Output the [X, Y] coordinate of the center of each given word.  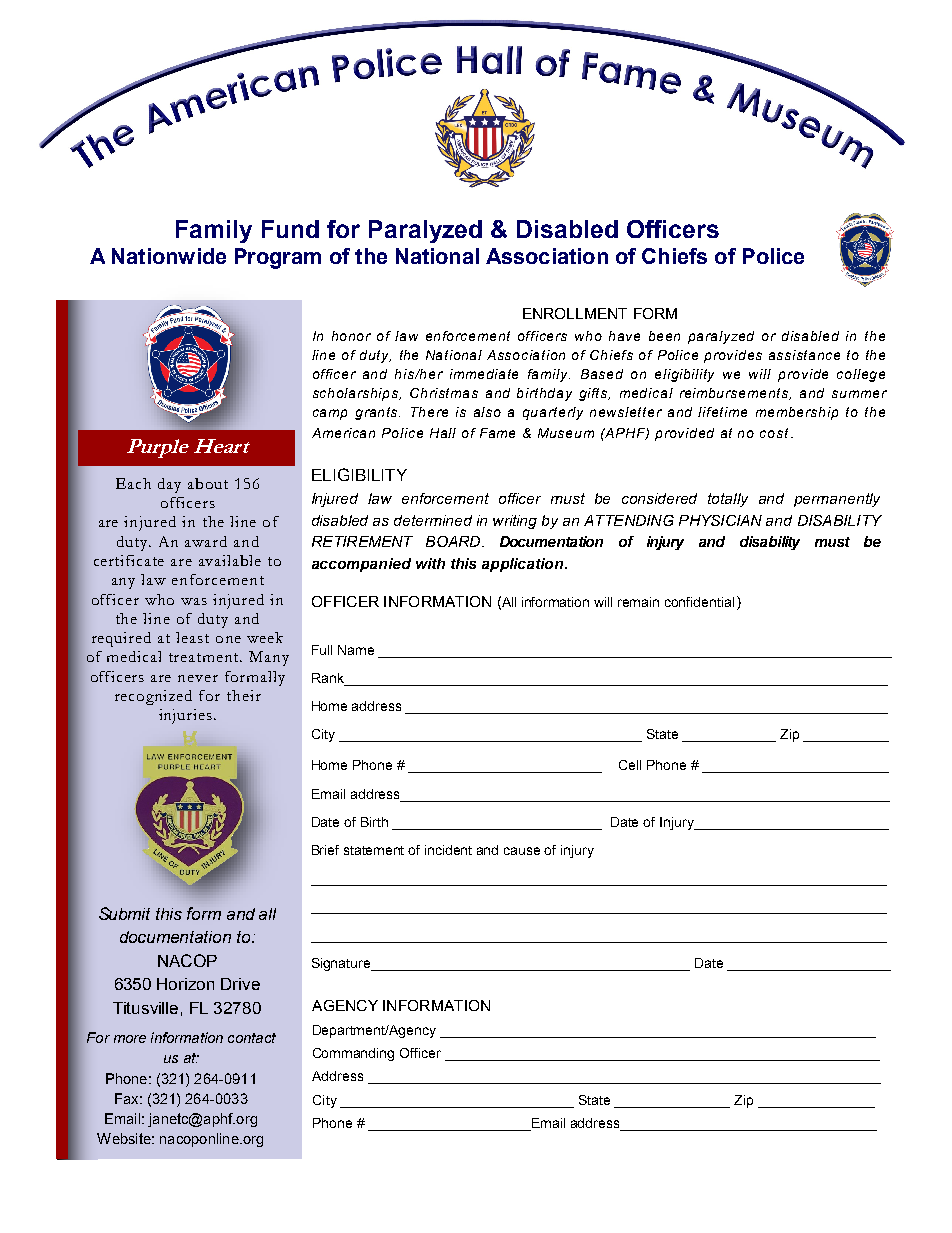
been [664, 336]
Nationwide [169, 256]
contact [252, 1038]
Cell [630, 765]
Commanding [353, 1054]
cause [522, 851]
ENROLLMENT [575, 313]
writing [515, 522]
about [208, 483]
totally [728, 500]
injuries [185, 716]
